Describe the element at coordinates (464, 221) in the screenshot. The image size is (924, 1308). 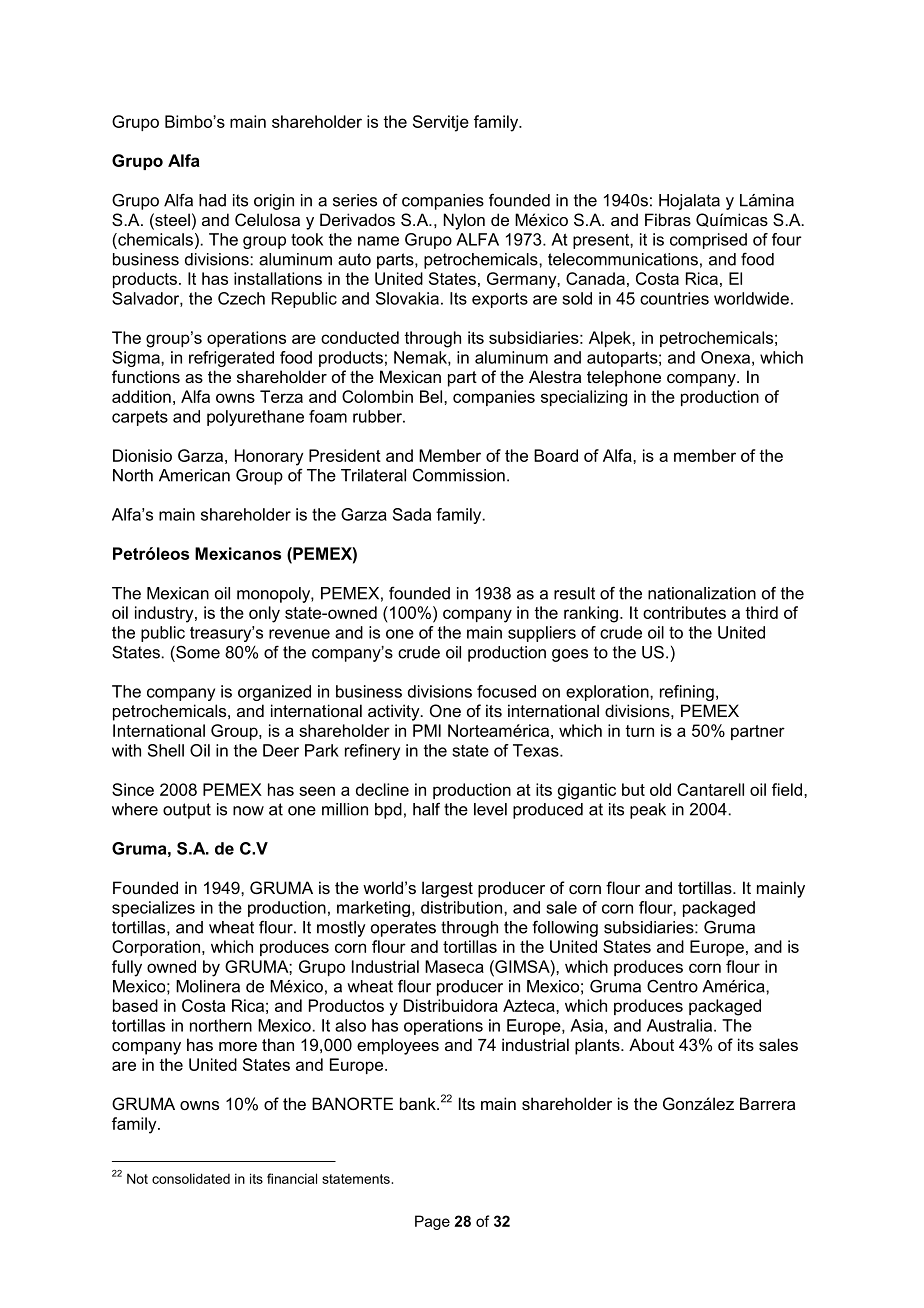
I see `Nylon` at that location.
